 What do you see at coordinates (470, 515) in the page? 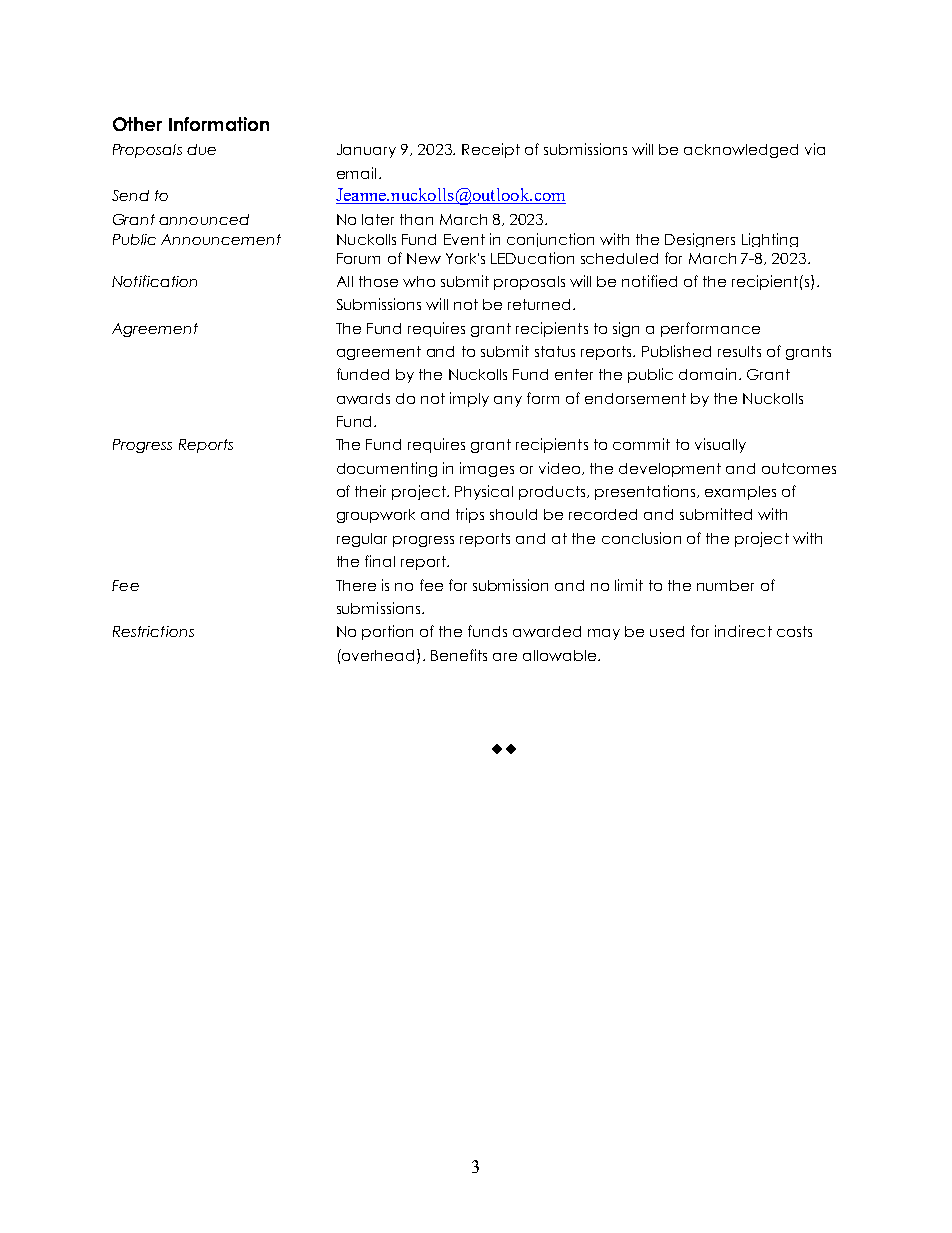
I see `trips` at bounding box center [470, 515].
